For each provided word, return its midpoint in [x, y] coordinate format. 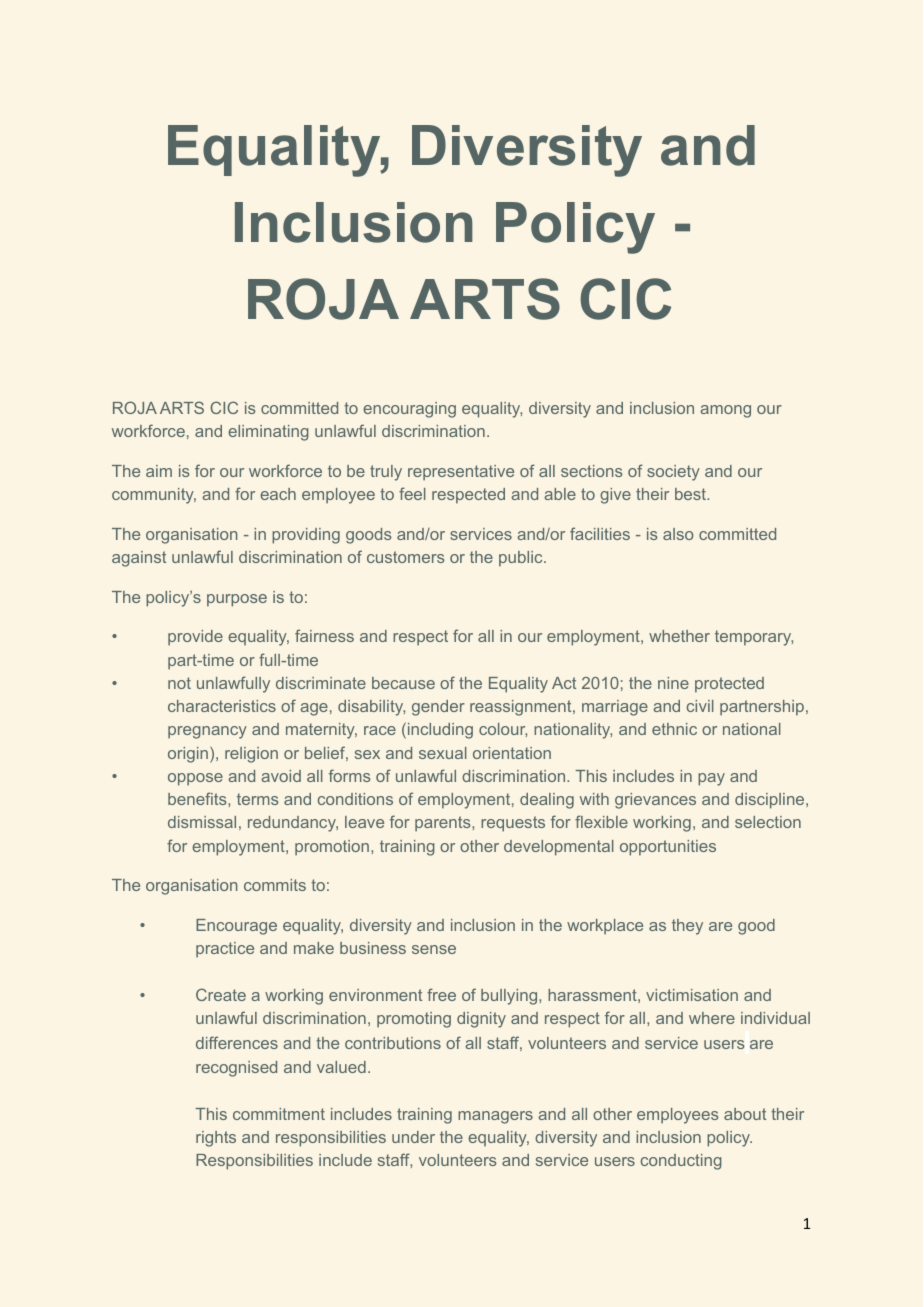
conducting [681, 1162]
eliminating [268, 433]
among [725, 411]
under [413, 1137]
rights [216, 1139]
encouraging [409, 410]
